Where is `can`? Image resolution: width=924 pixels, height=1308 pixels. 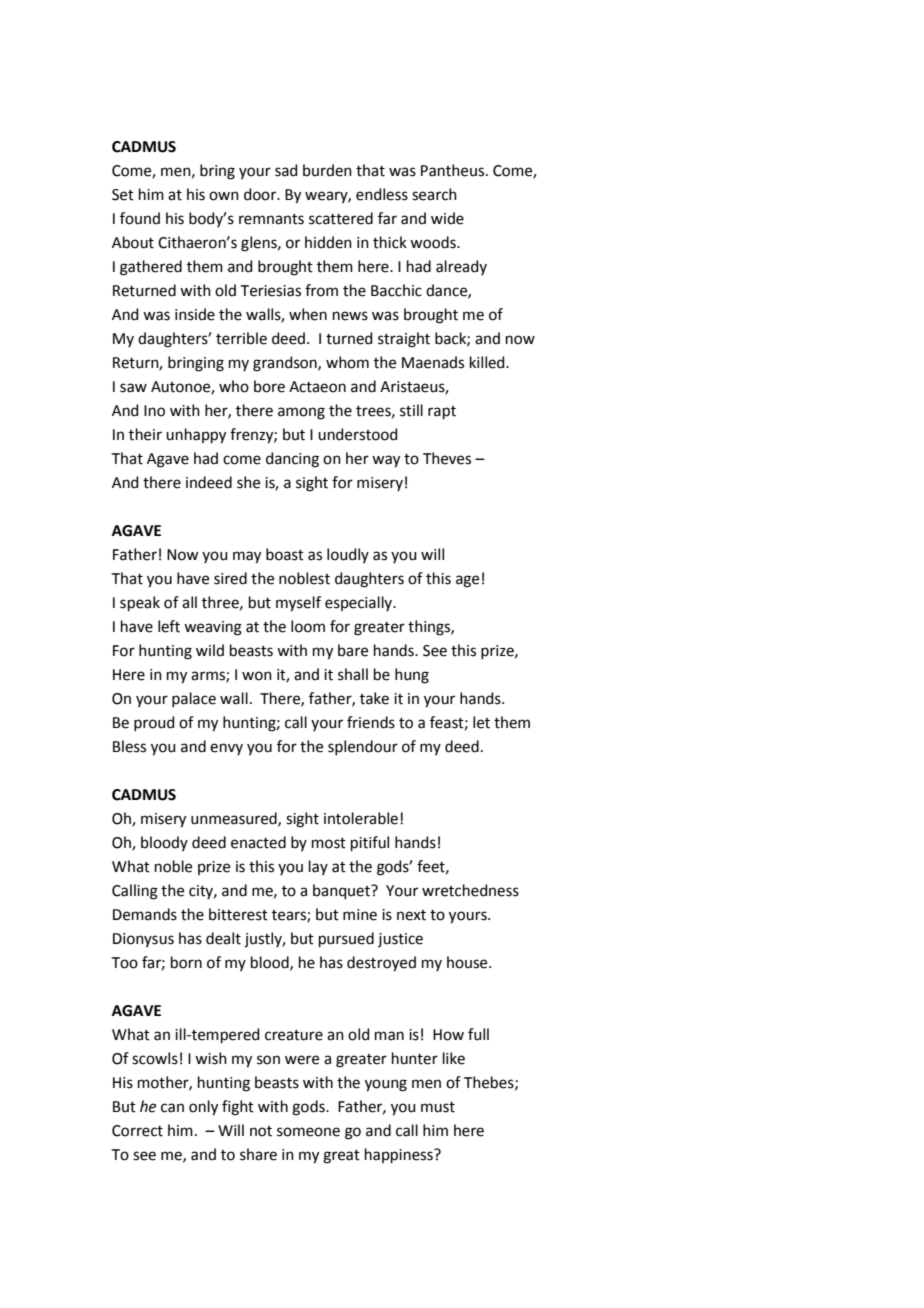
can is located at coordinates (172, 1108).
